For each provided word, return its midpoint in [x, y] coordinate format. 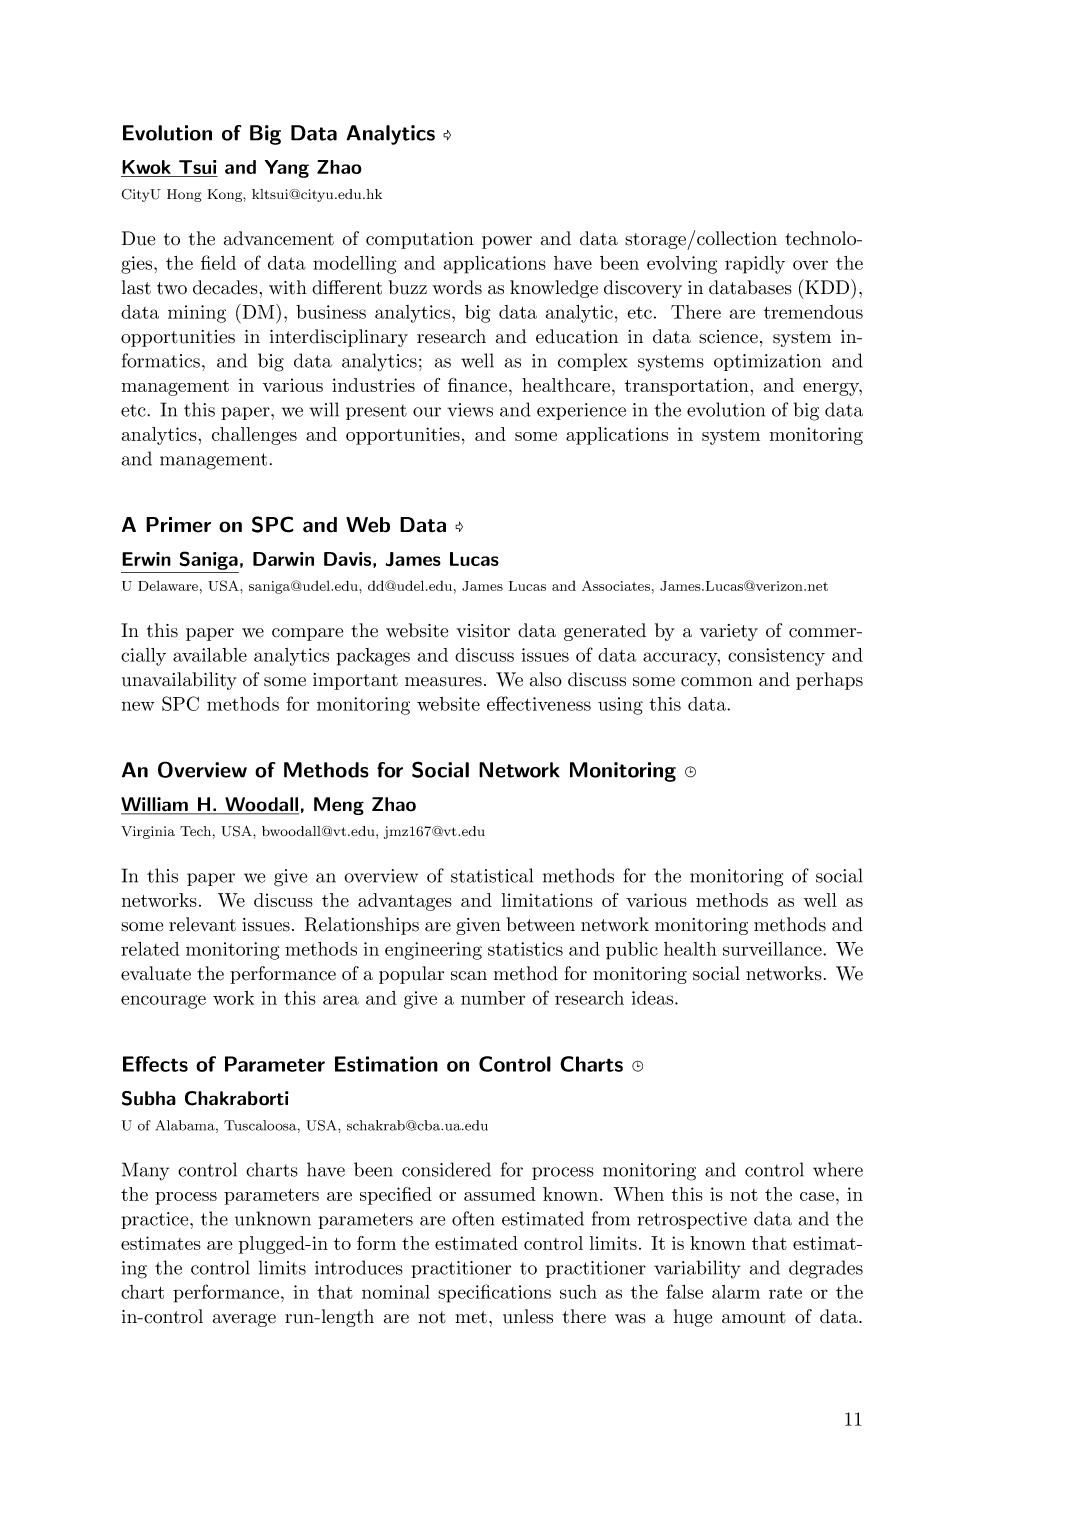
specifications [494, 1293]
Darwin [283, 559]
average [244, 1320]
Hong [184, 195]
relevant [202, 924]
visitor [483, 631]
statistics [525, 949]
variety [729, 632]
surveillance [772, 949]
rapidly [755, 265]
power [507, 242]
